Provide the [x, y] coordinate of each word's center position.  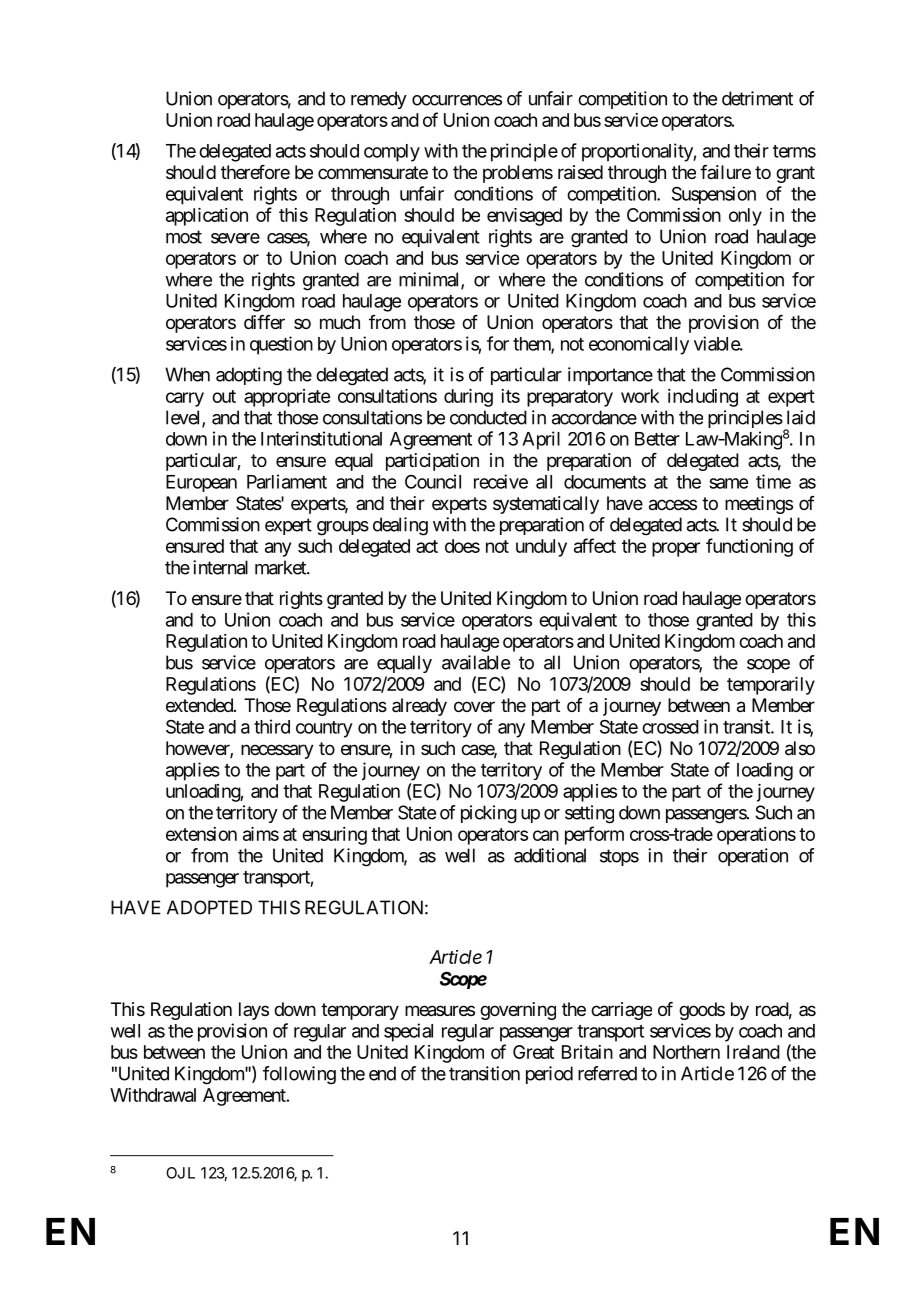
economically [639, 345]
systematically [546, 505]
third [272, 726]
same [728, 483]
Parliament [287, 481]
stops [619, 857]
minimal [430, 280]
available [476, 662]
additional [550, 855]
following [299, 1075]
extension [201, 834]
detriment [757, 98]
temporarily [771, 686]
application [207, 217]
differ [264, 322]
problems [518, 174]
